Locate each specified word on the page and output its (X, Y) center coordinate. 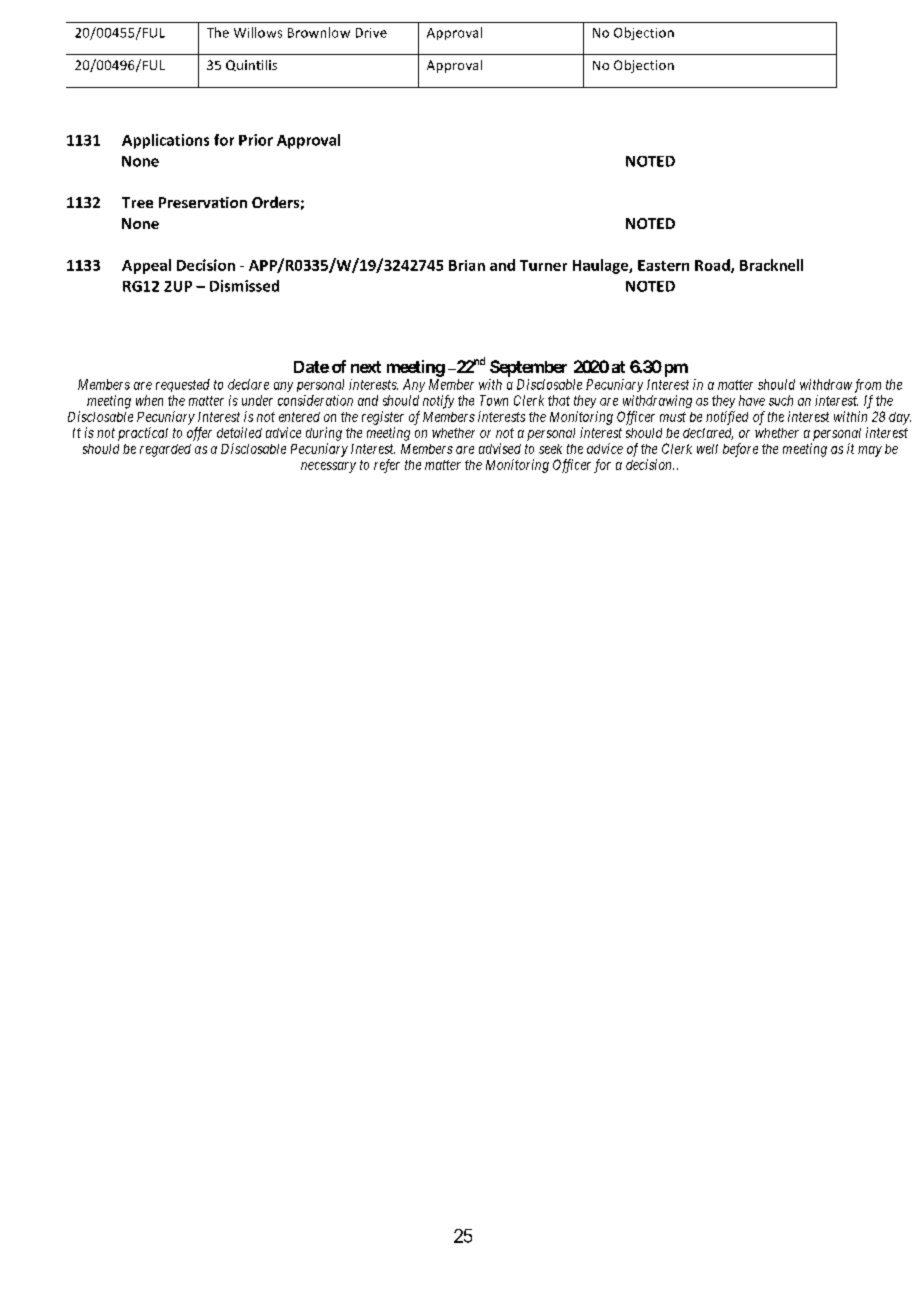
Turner (543, 265)
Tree (137, 202)
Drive (371, 33)
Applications (165, 141)
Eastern (663, 265)
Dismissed (244, 286)
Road (713, 266)
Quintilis (251, 65)
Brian (467, 265)
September (528, 368)
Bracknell (771, 265)
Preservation (203, 202)
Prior (256, 140)
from (868, 386)
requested (183, 385)
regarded (165, 450)
